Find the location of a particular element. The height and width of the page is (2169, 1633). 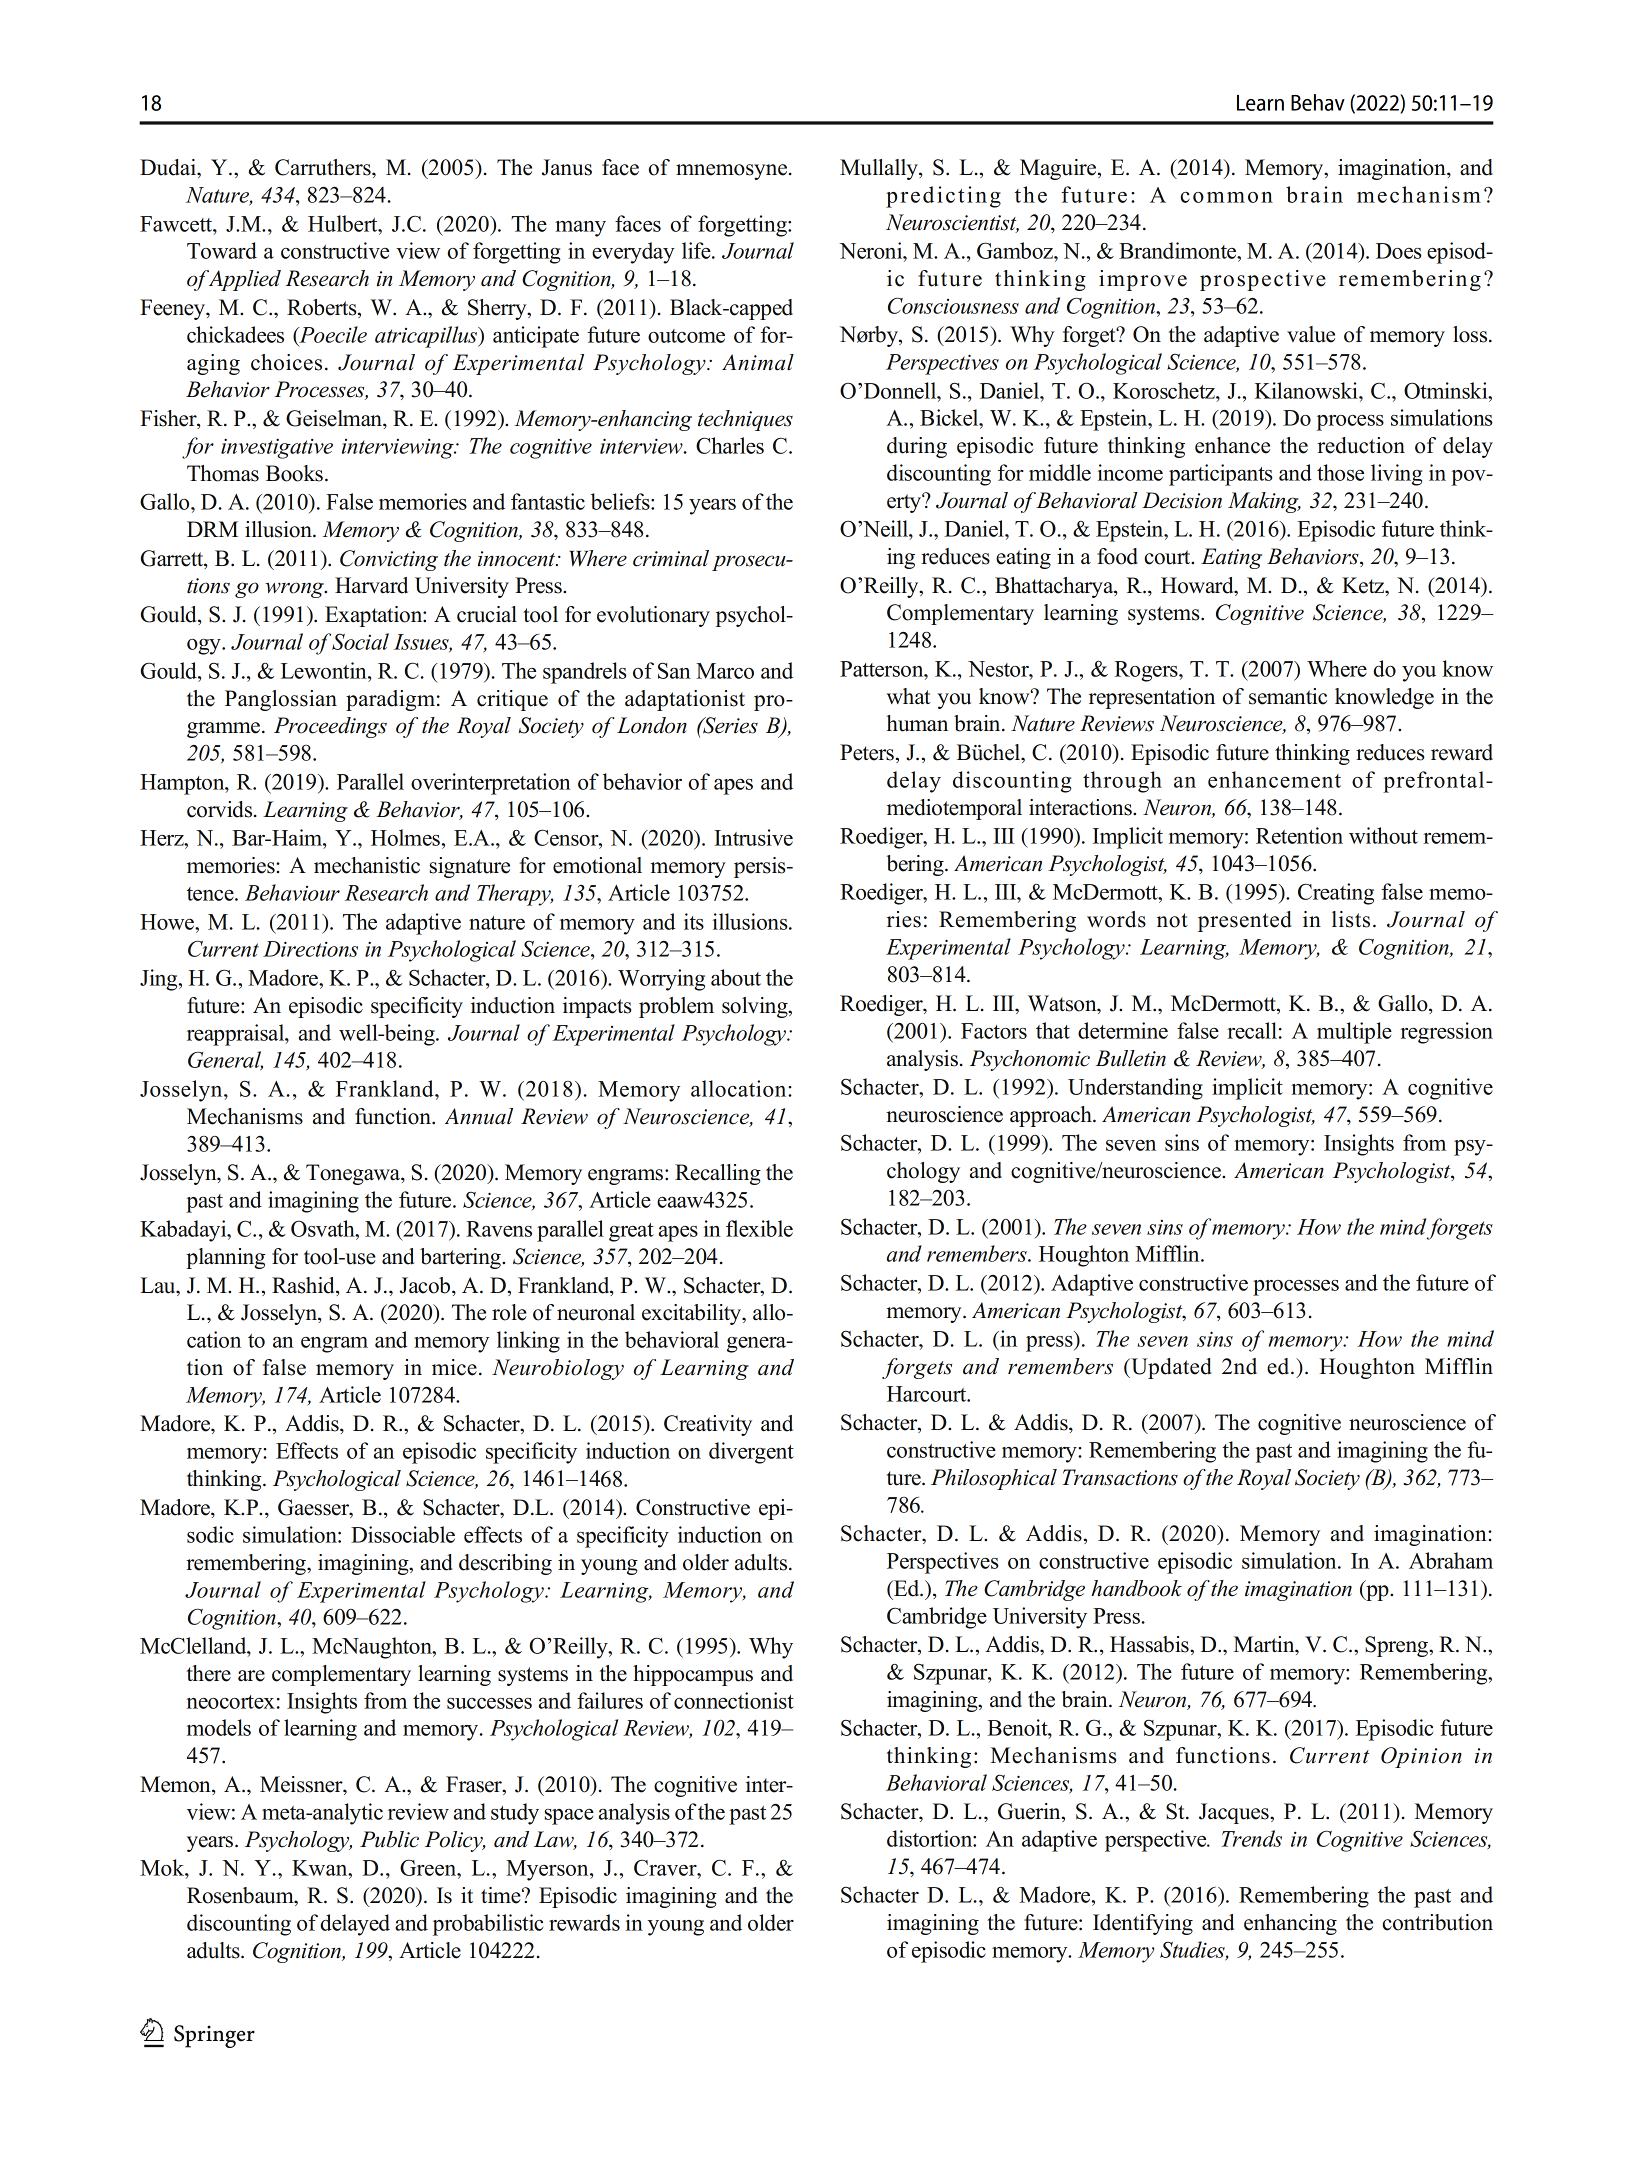

mnemosyne is located at coordinates (733, 172).
